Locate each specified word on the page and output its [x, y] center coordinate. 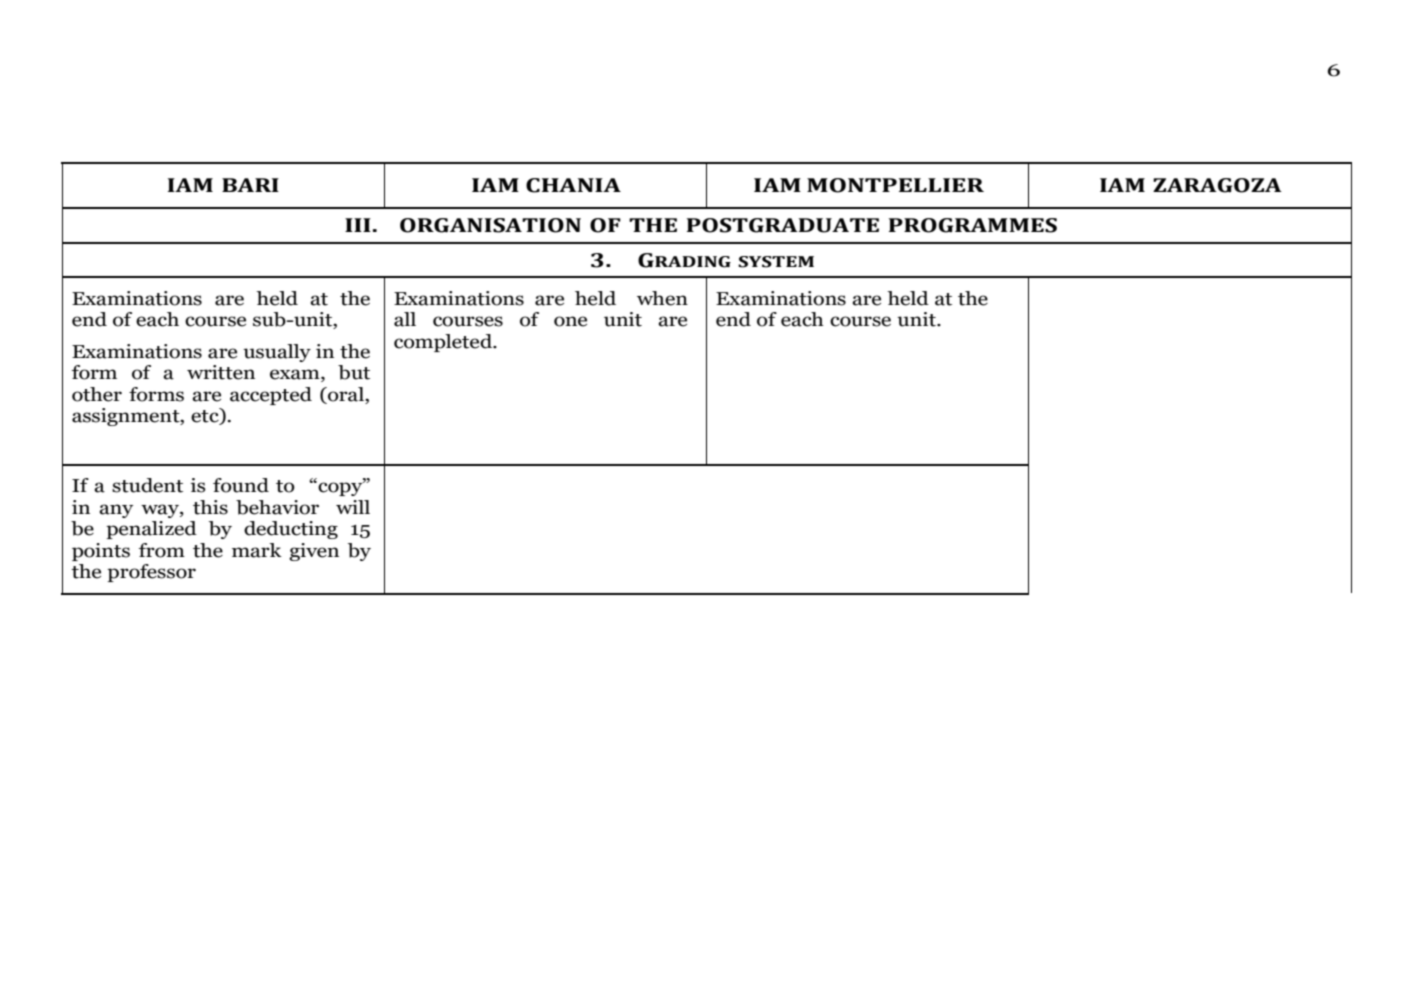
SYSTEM [776, 262]
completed [444, 343]
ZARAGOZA [1217, 185]
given [314, 552]
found [241, 485]
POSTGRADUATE [783, 225]
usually [277, 353]
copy [340, 488]
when [662, 298]
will [353, 507]
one [570, 321]
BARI [250, 185]
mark [257, 550]
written [221, 372]
